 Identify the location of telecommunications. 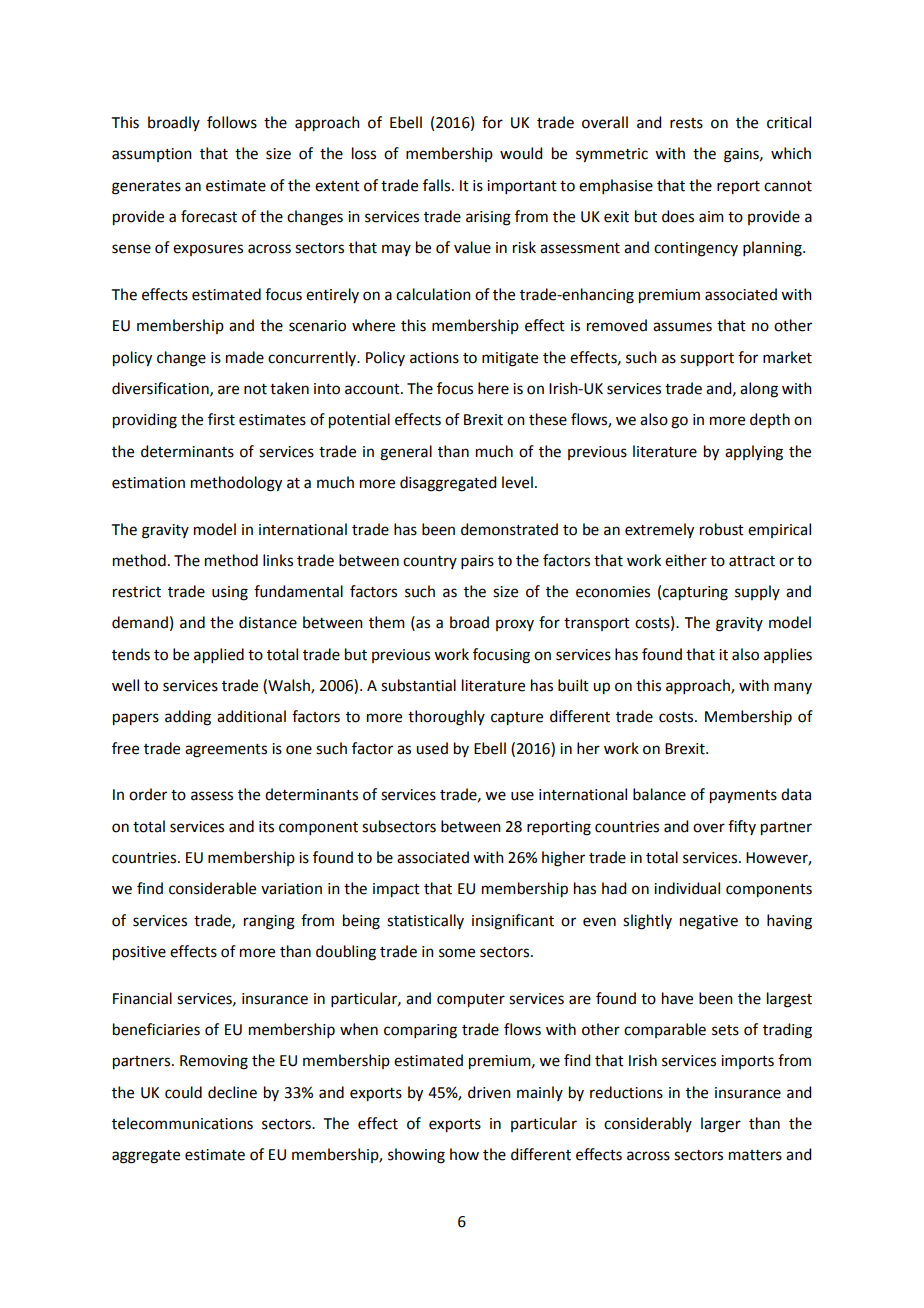
(182, 1123).
